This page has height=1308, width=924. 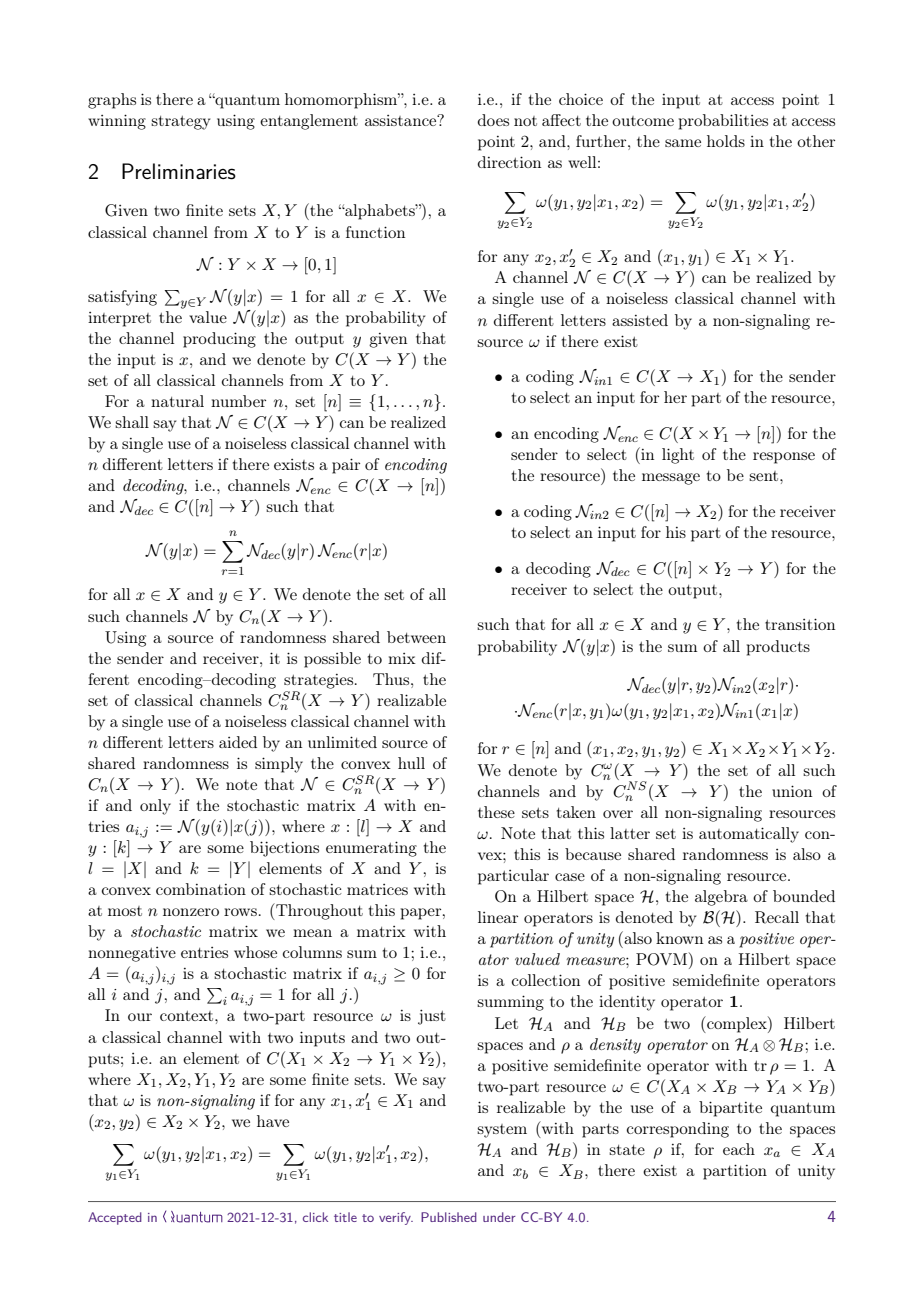 What do you see at coordinates (678, 456) in the page?
I see `light` at bounding box center [678, 456].
